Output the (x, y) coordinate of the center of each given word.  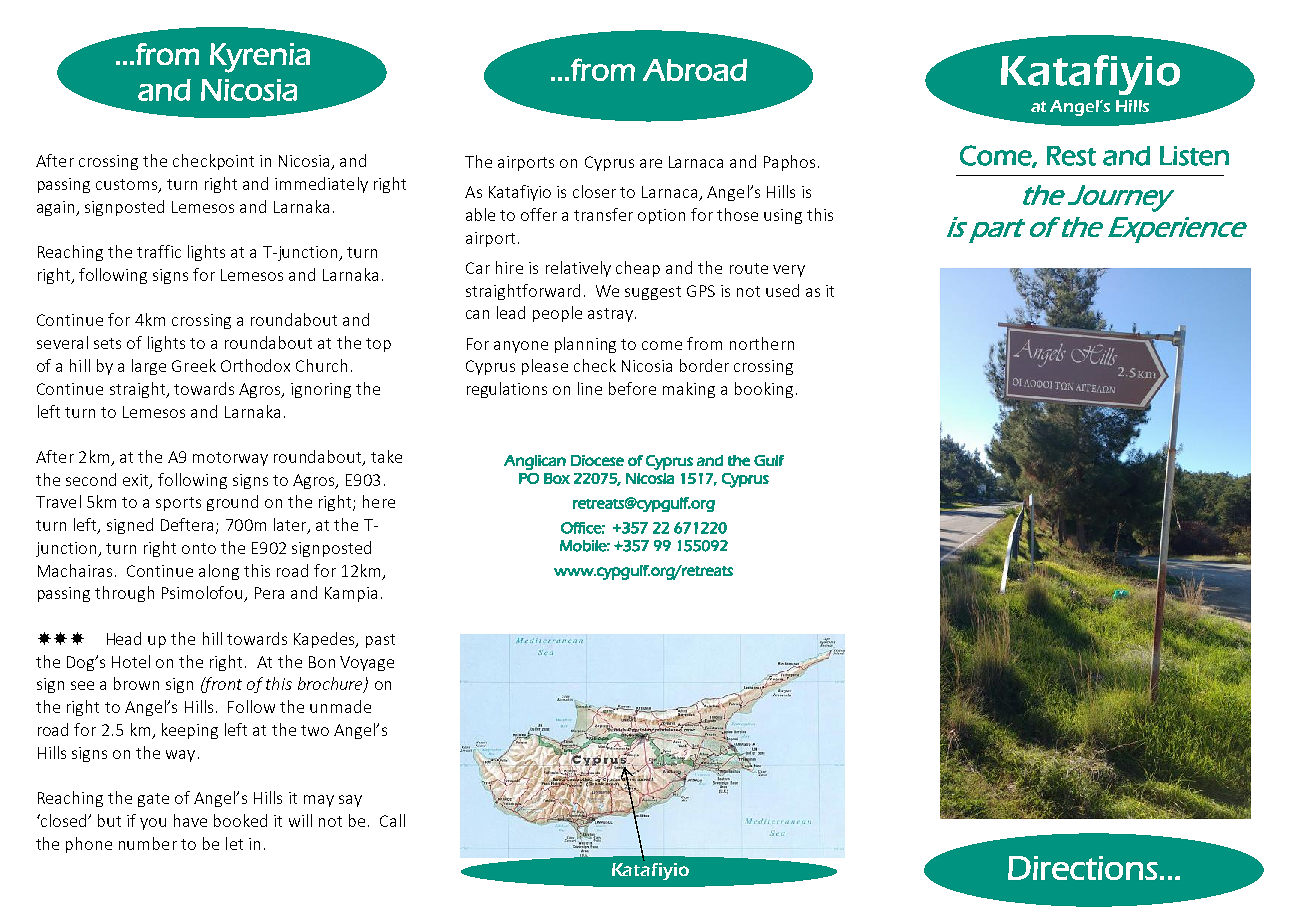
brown (136, 683)
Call (392, 820)
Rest (1071, 156)
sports (178, 504)
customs (128, 186)
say (350, 801)
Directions (1083, 868)
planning (585, 345)
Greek (194, 365)
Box (557, 478)
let (234, 843)
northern (762, 343)
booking (764, 390)
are (651, 163)
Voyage (367, 663)
